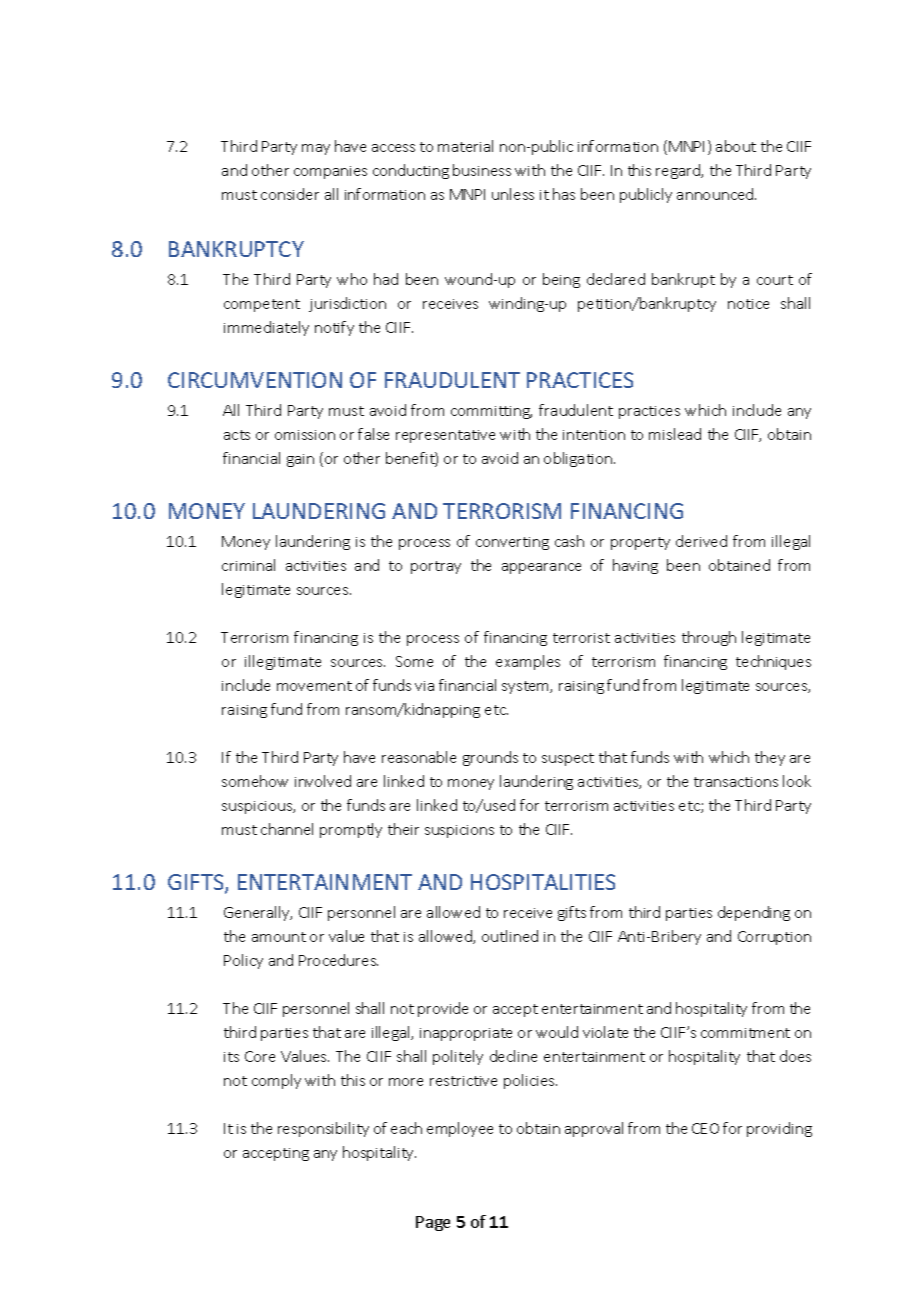 This screenshot has width=924, height=1309. Describe the element at coordinates (513, 194) in the screenshot. I see `unless` at that location.
